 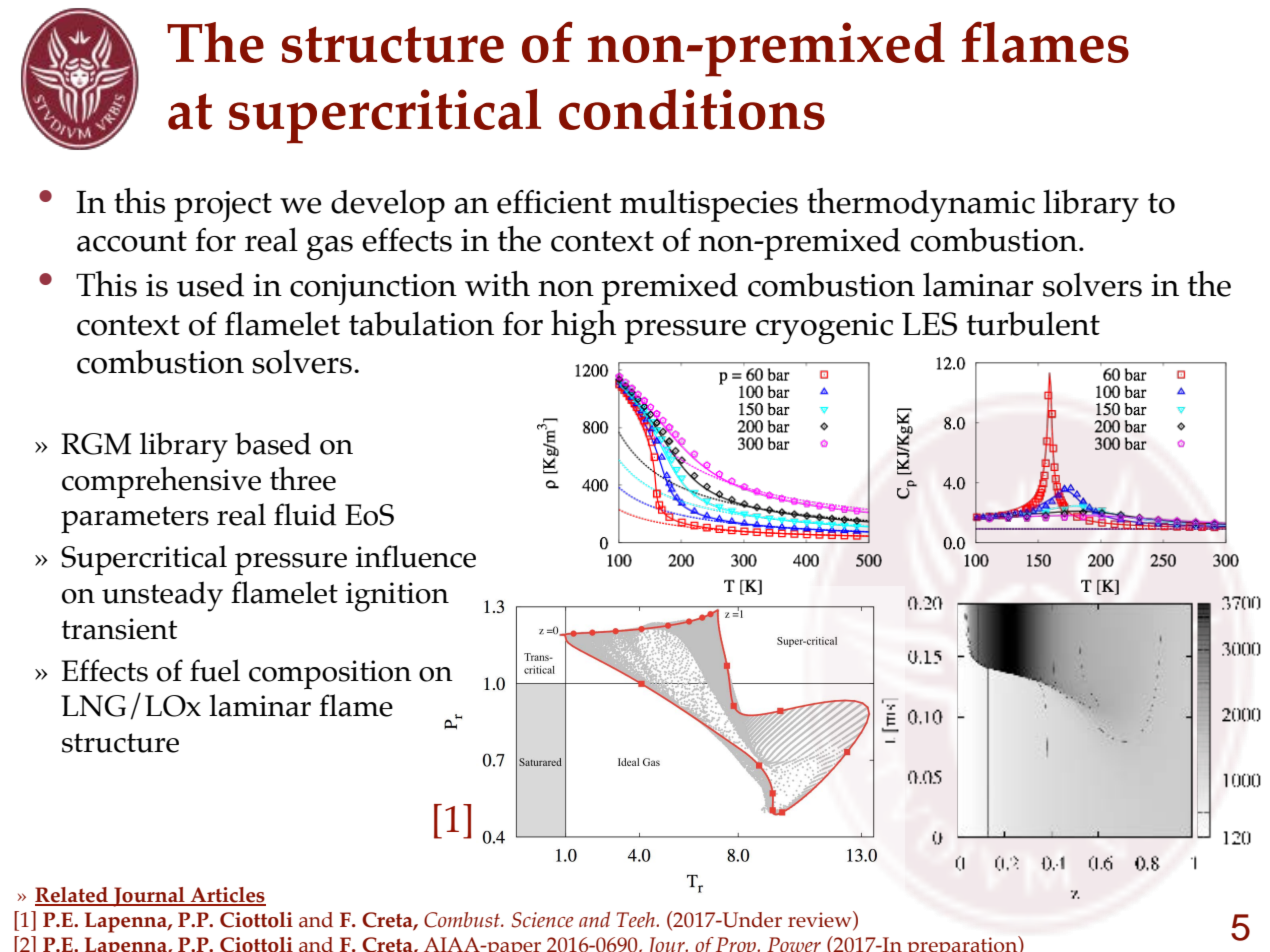 I want to click on fuel, so click(x=215, y=670).
